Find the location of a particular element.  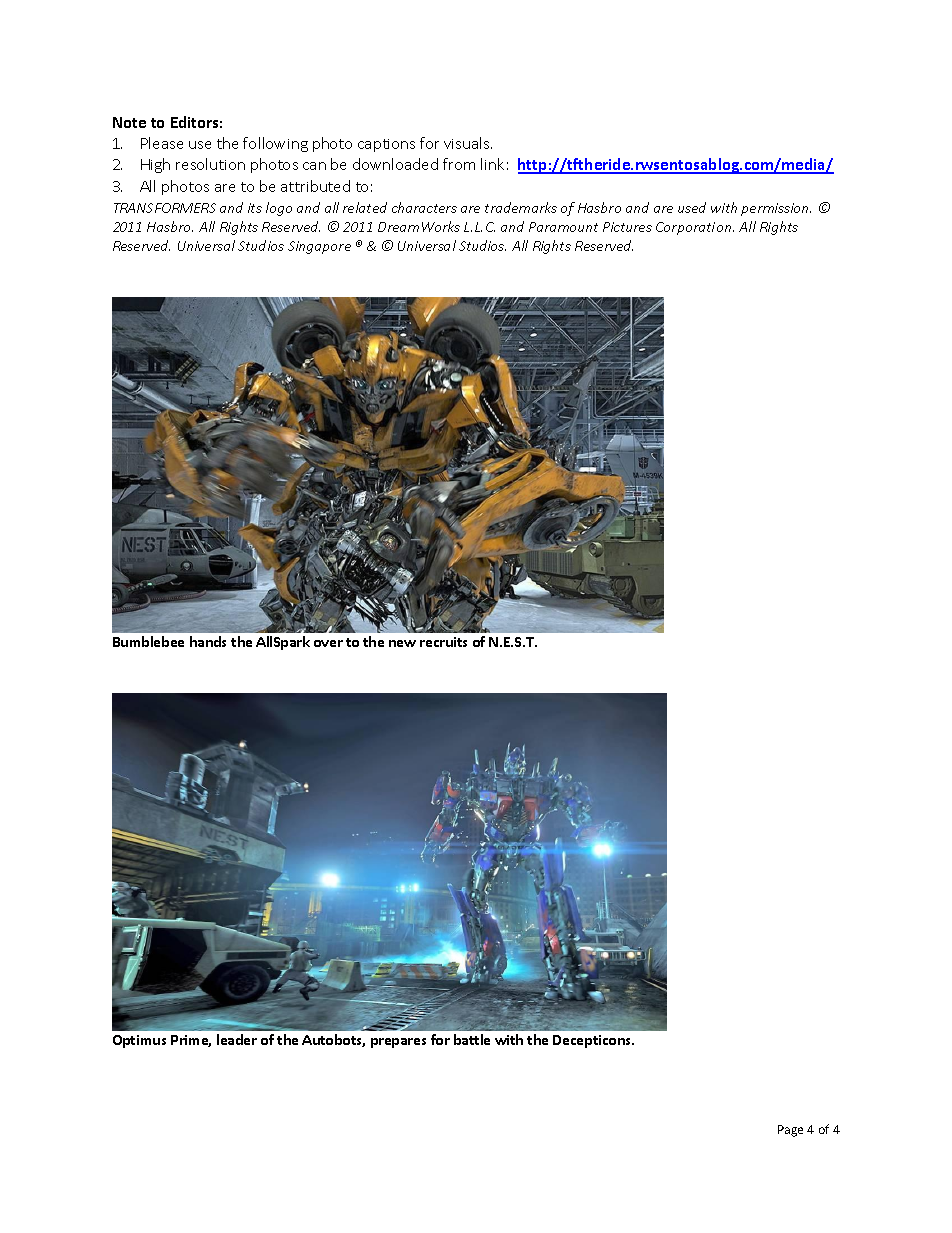

from is located at coordinates (459, 164).
